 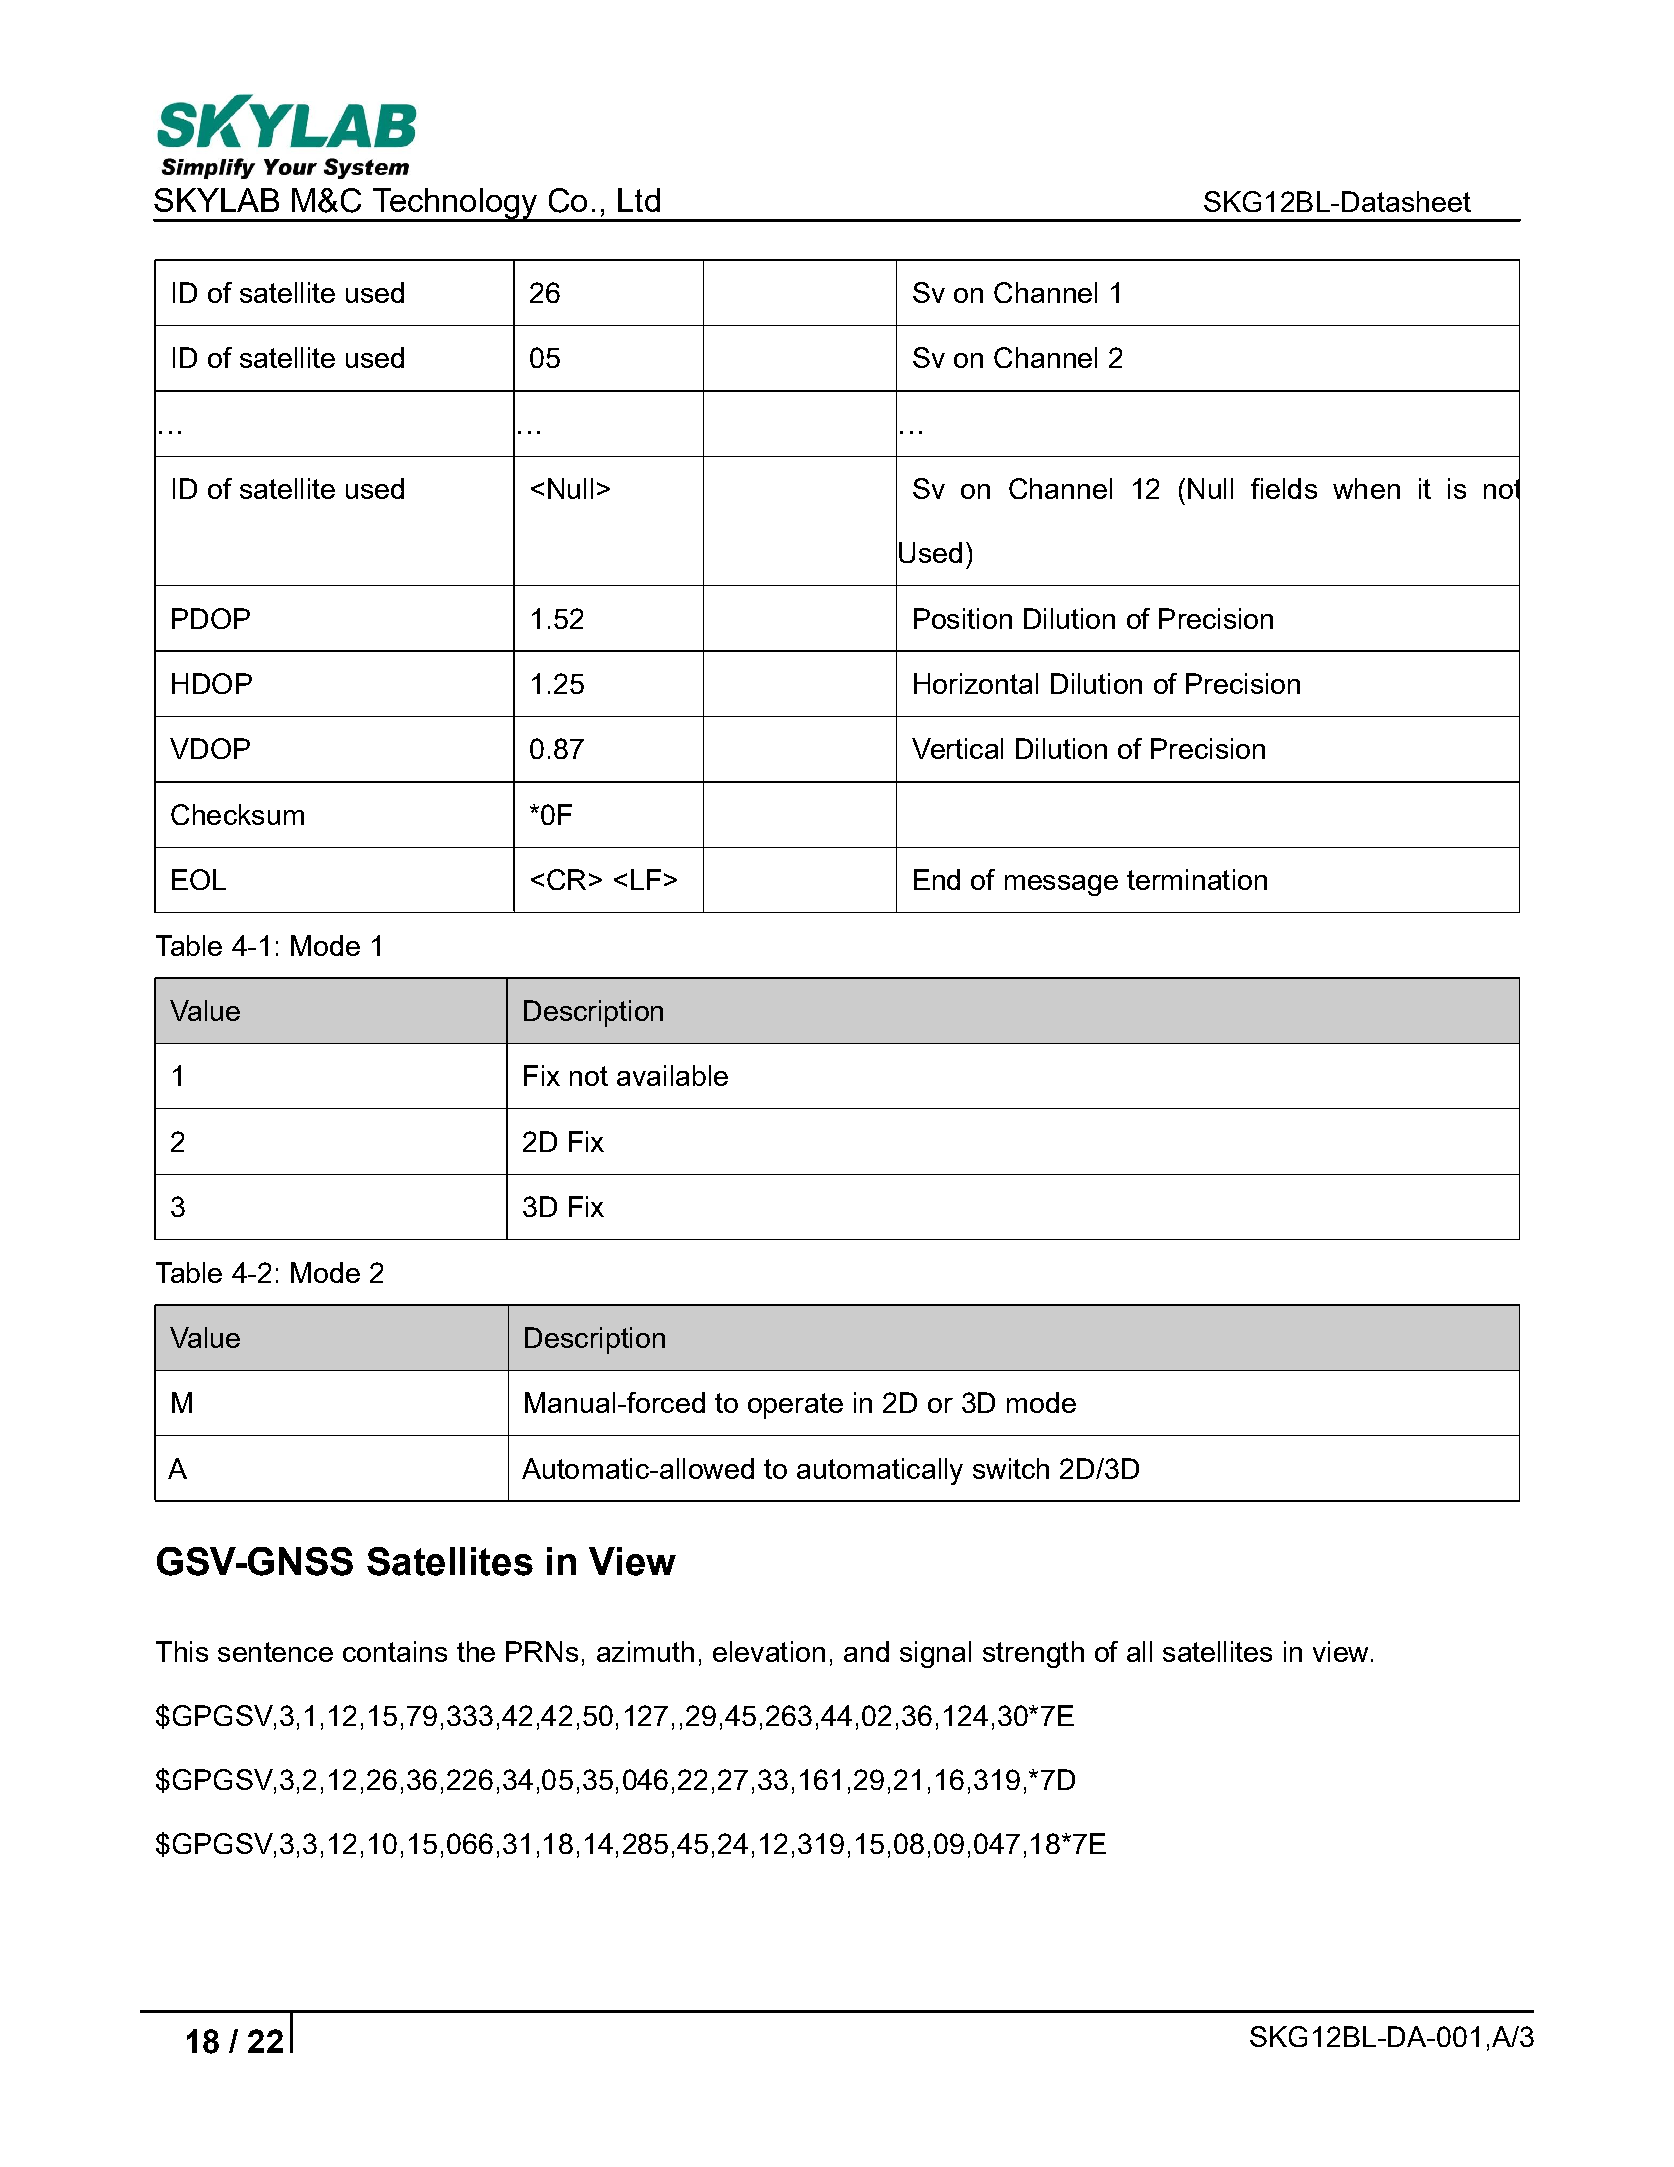 What do you see at coordinates (769, 1651) in the document?
I see `elevation` at bounding box center [769, 1651].
